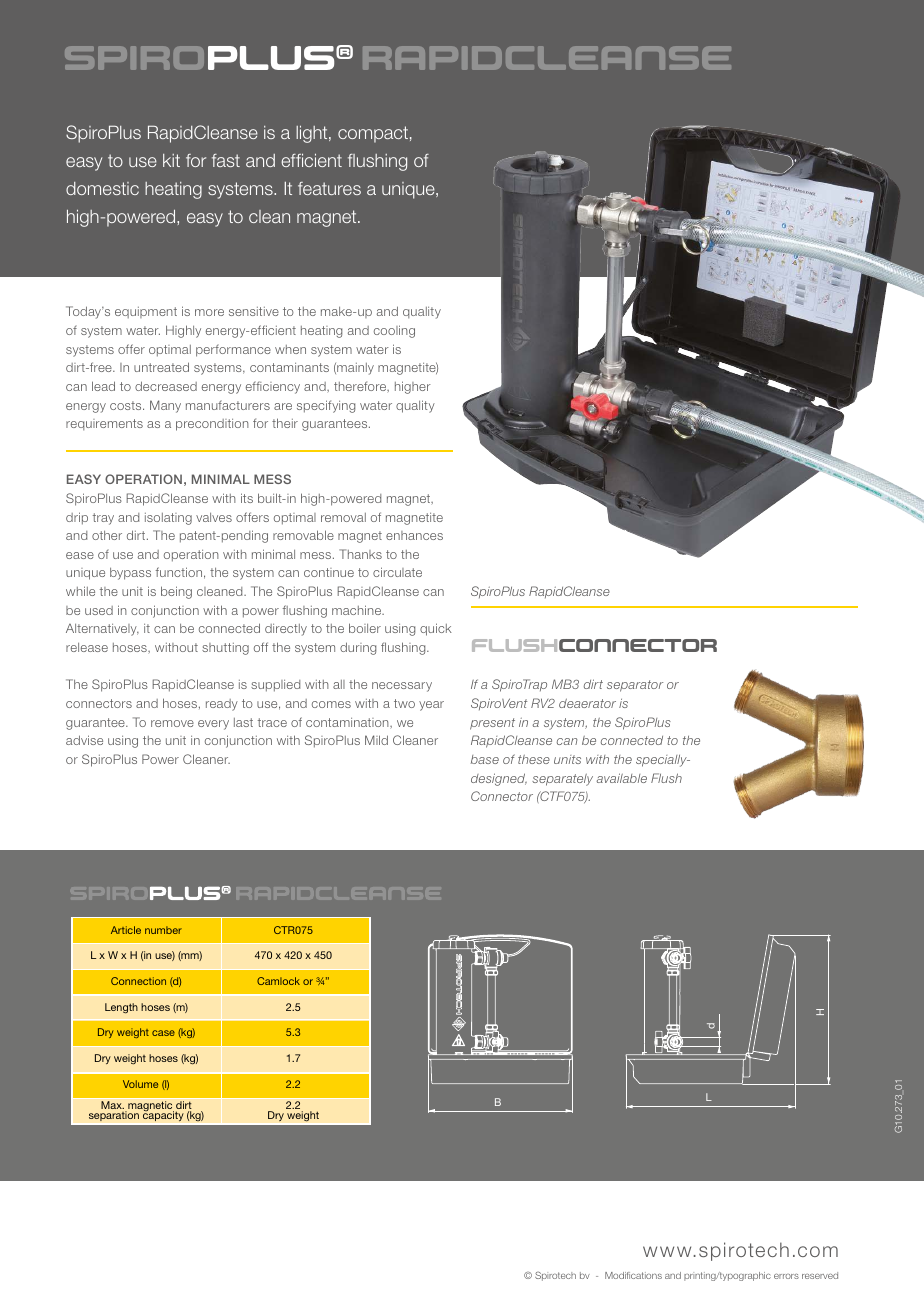 Image resolution: width=924 pixels, height=1308 pixels. What do you see at coordinates (172, 723) in the image?
I see `remove` at bounding box center [172, 723].
